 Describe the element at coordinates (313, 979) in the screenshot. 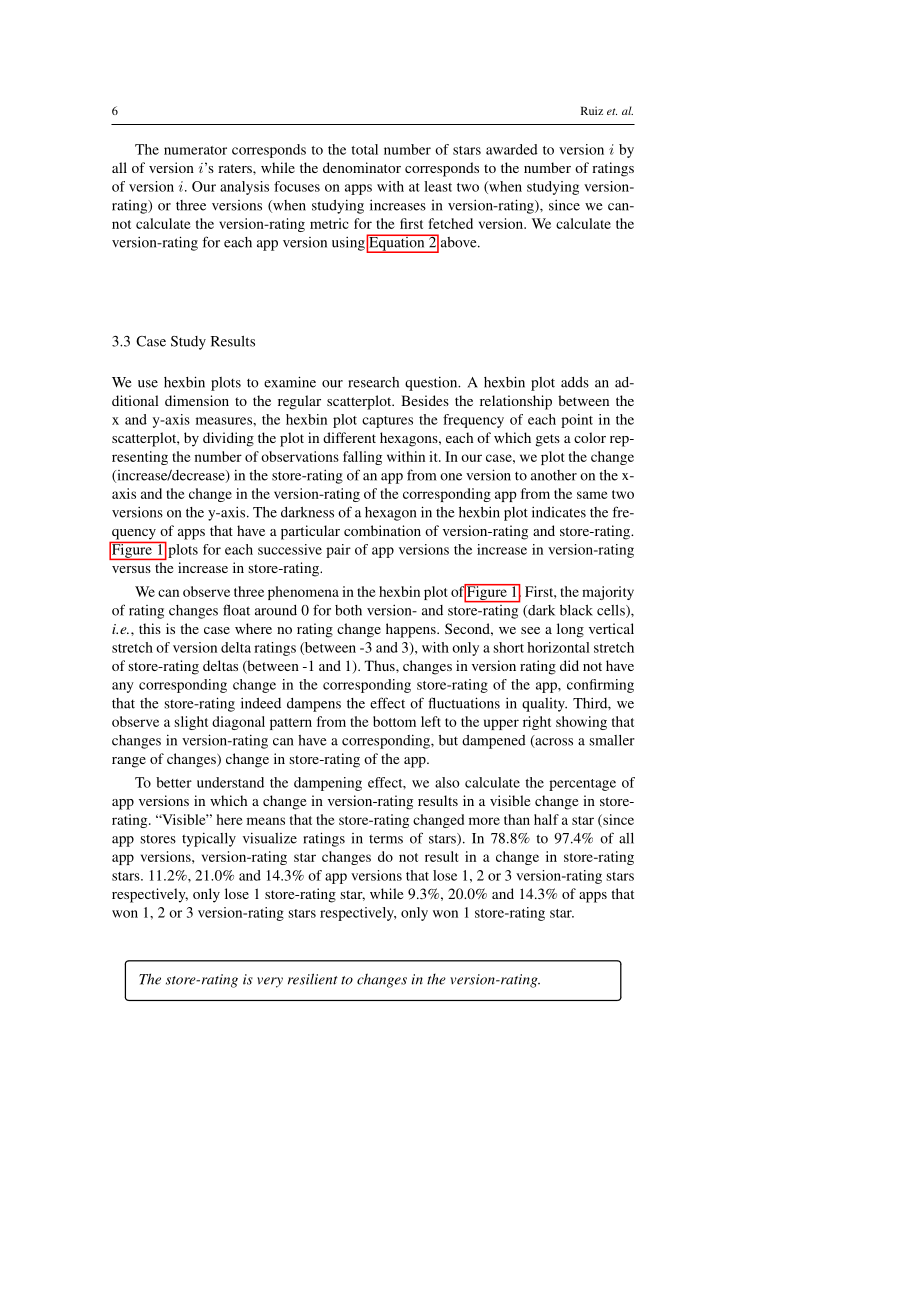

I see `resilient` at that location.
